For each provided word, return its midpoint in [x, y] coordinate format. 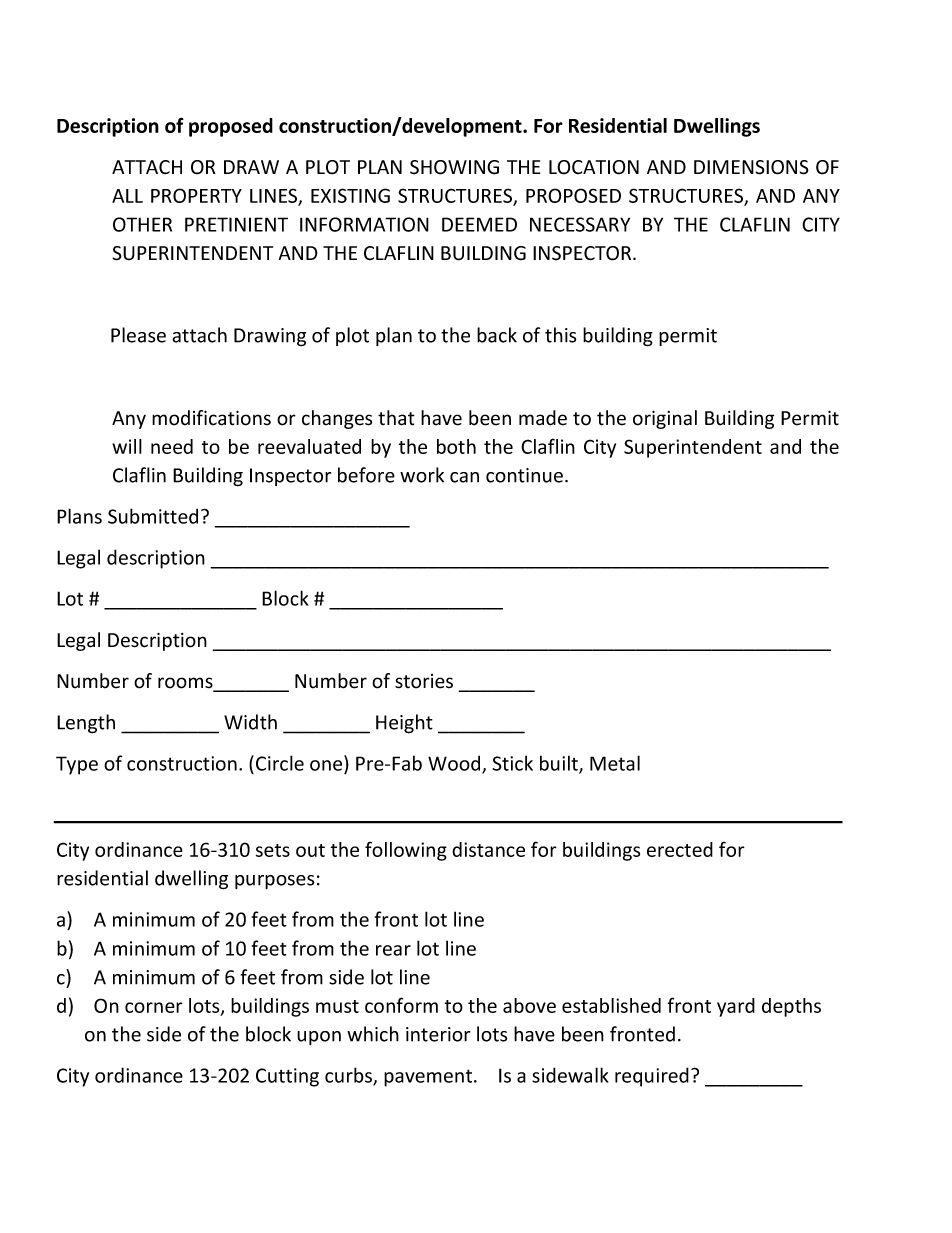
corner [154, 1007]
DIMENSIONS [751, 167]
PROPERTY [196, 195]
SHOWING [454, 167]
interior [438, 1034]
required [652, 1077]
